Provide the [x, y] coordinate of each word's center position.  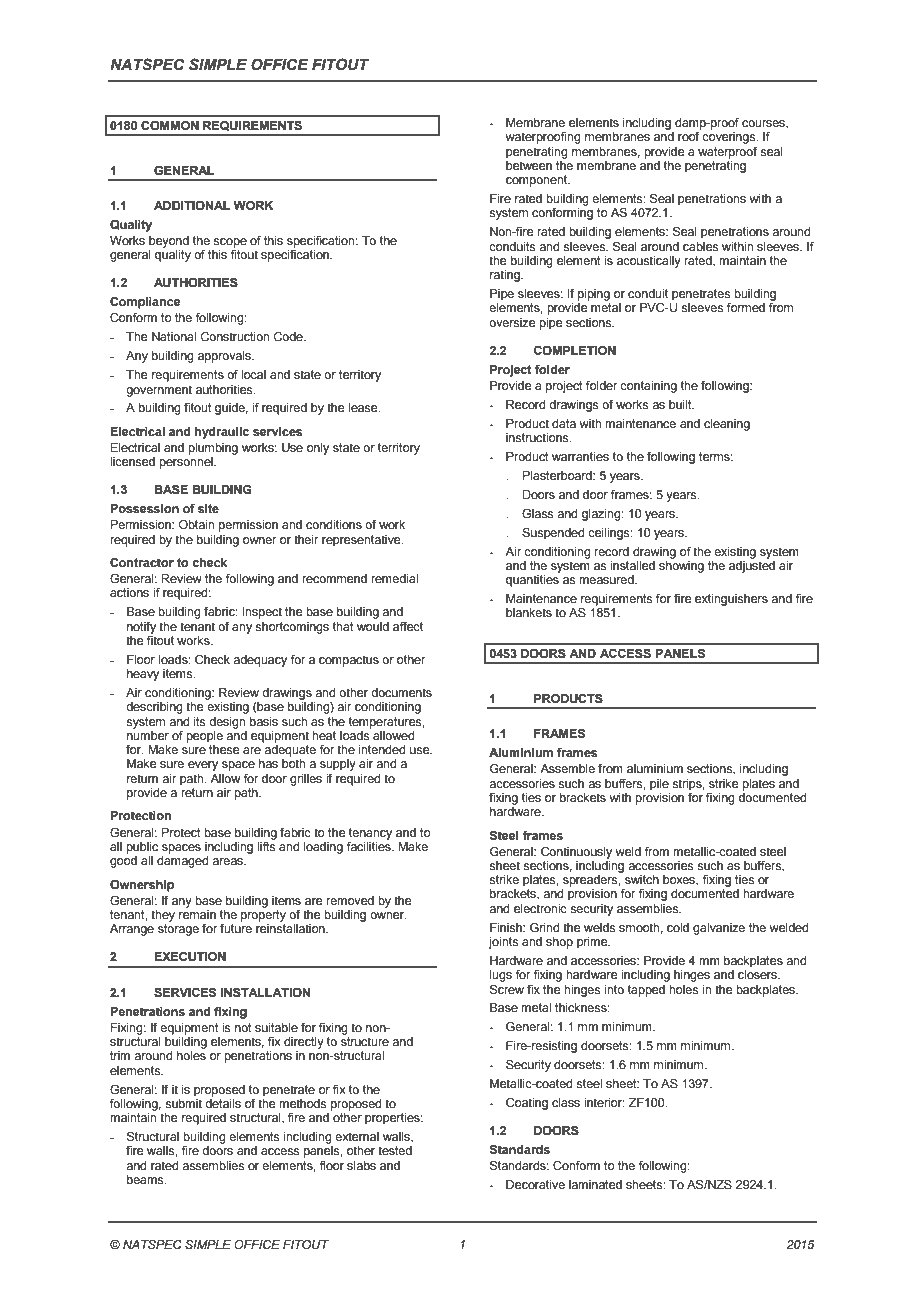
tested [395, 1150]
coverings [730, 138]
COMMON [170, 125]
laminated [595, 1184]
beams [146, 1179]
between [529, 164]
